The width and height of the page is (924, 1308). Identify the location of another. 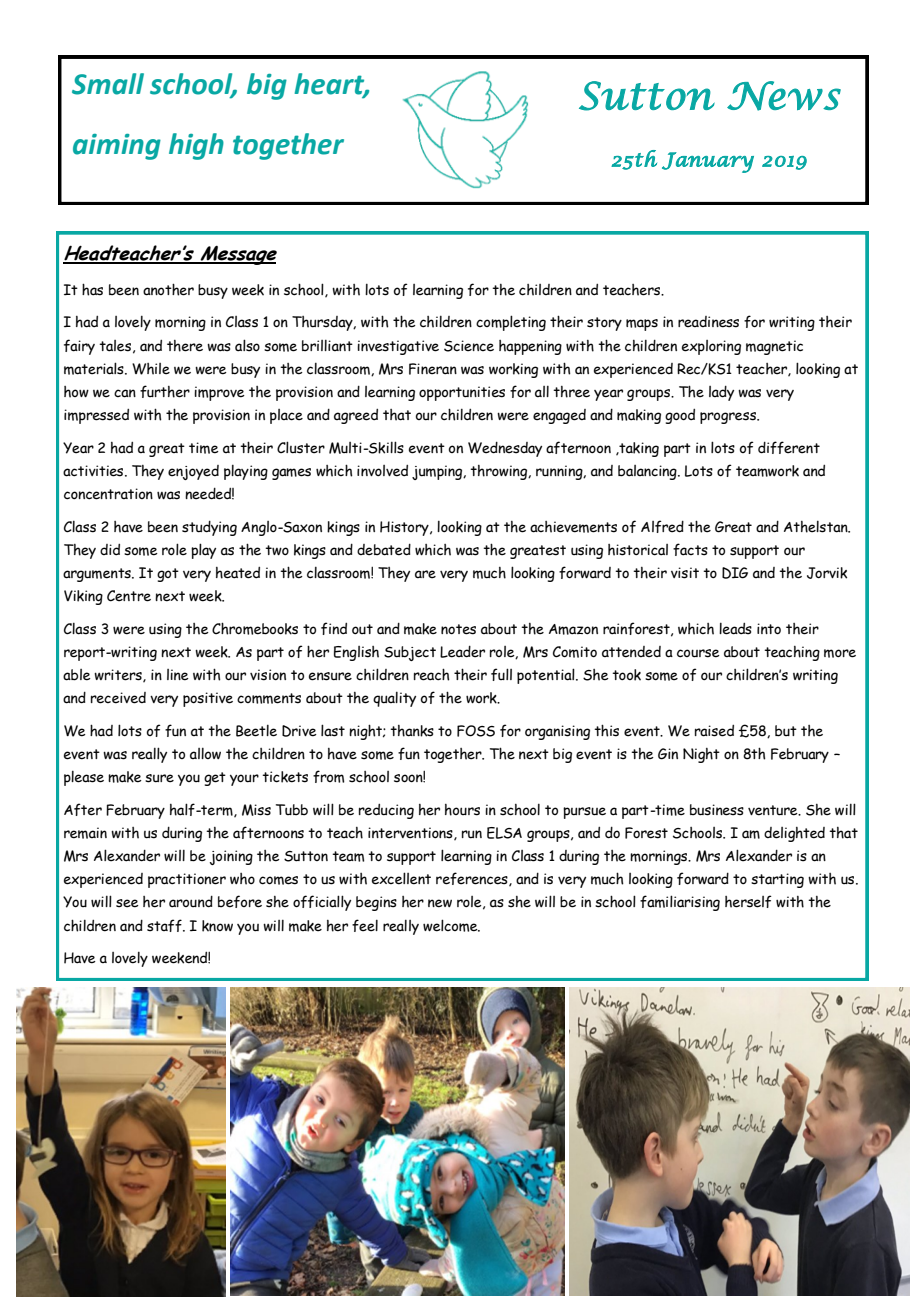
(168, 289).
